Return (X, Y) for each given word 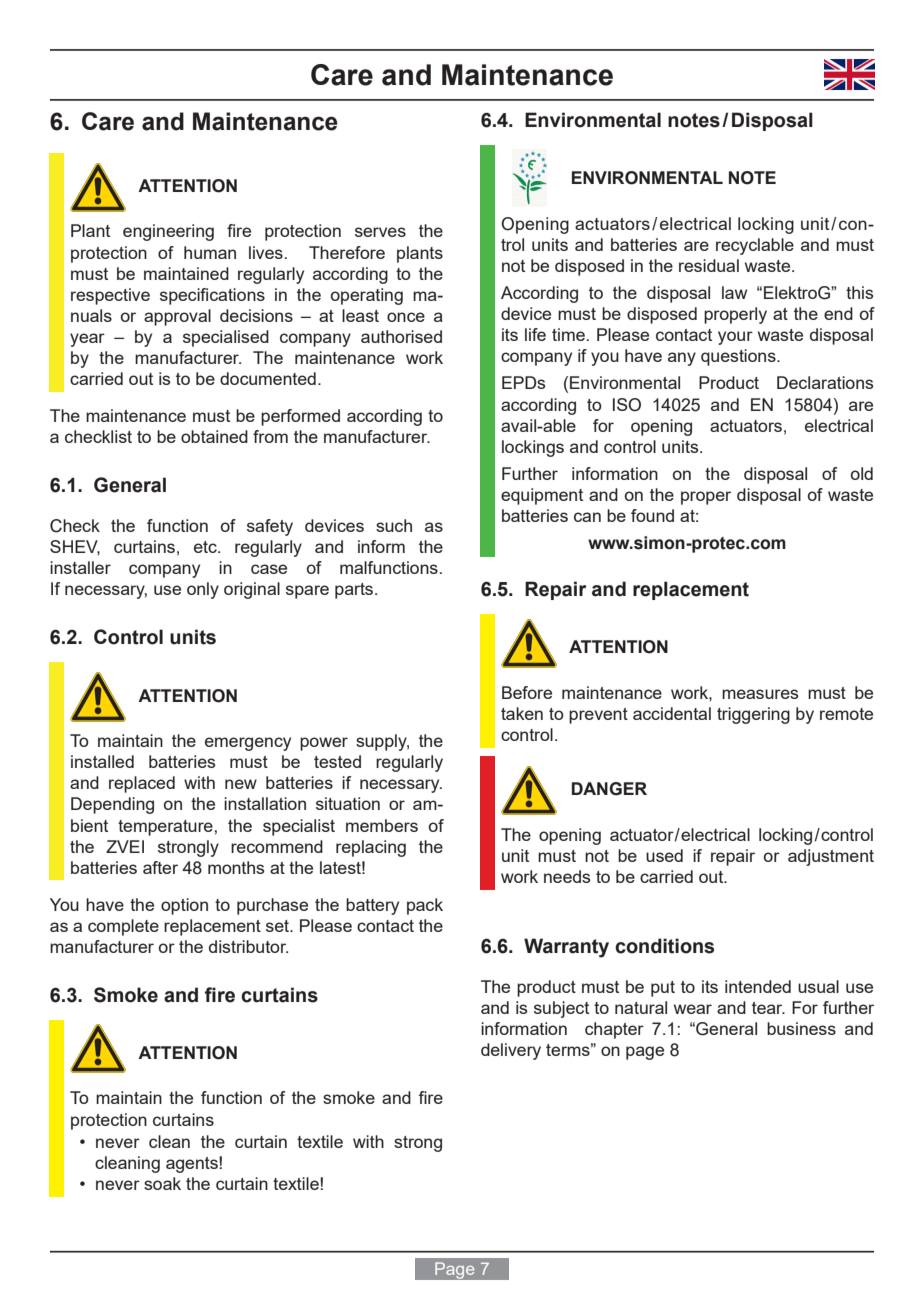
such (394, 525)
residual (709, 265)
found (652, 515)
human (210, 252)
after (160, 867)
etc (206, 547)
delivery (511, 1051)
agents (193, 1165)
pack (425, 906)
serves (380, 232)
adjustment (831, 857)
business (801, 1028)
